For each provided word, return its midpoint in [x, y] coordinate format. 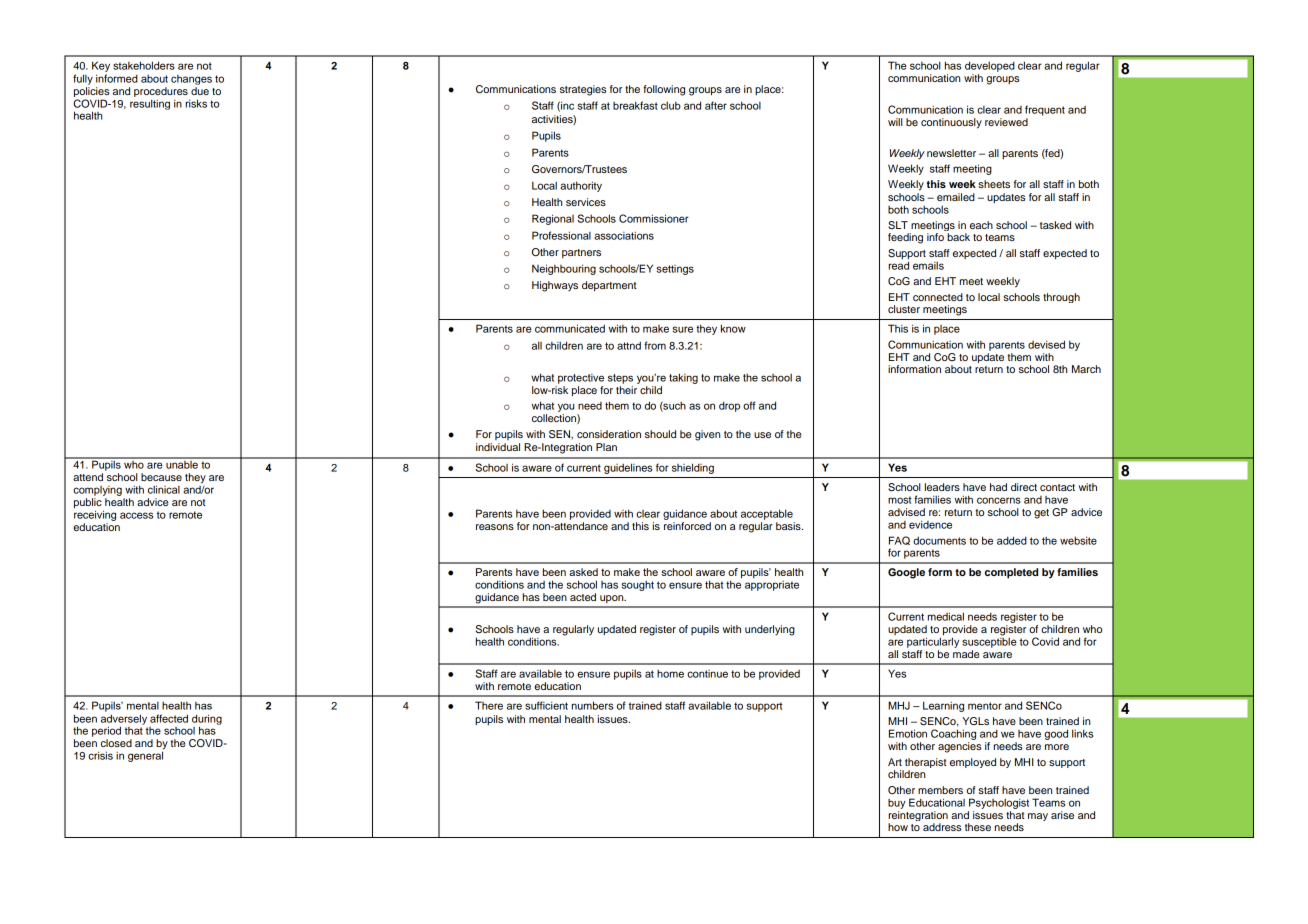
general [146, 755]
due [200, 91]
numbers [592, 705]
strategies [583, 90]
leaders [942, 487]
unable [182, 463]
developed [990, 66]
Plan [606, 447]
